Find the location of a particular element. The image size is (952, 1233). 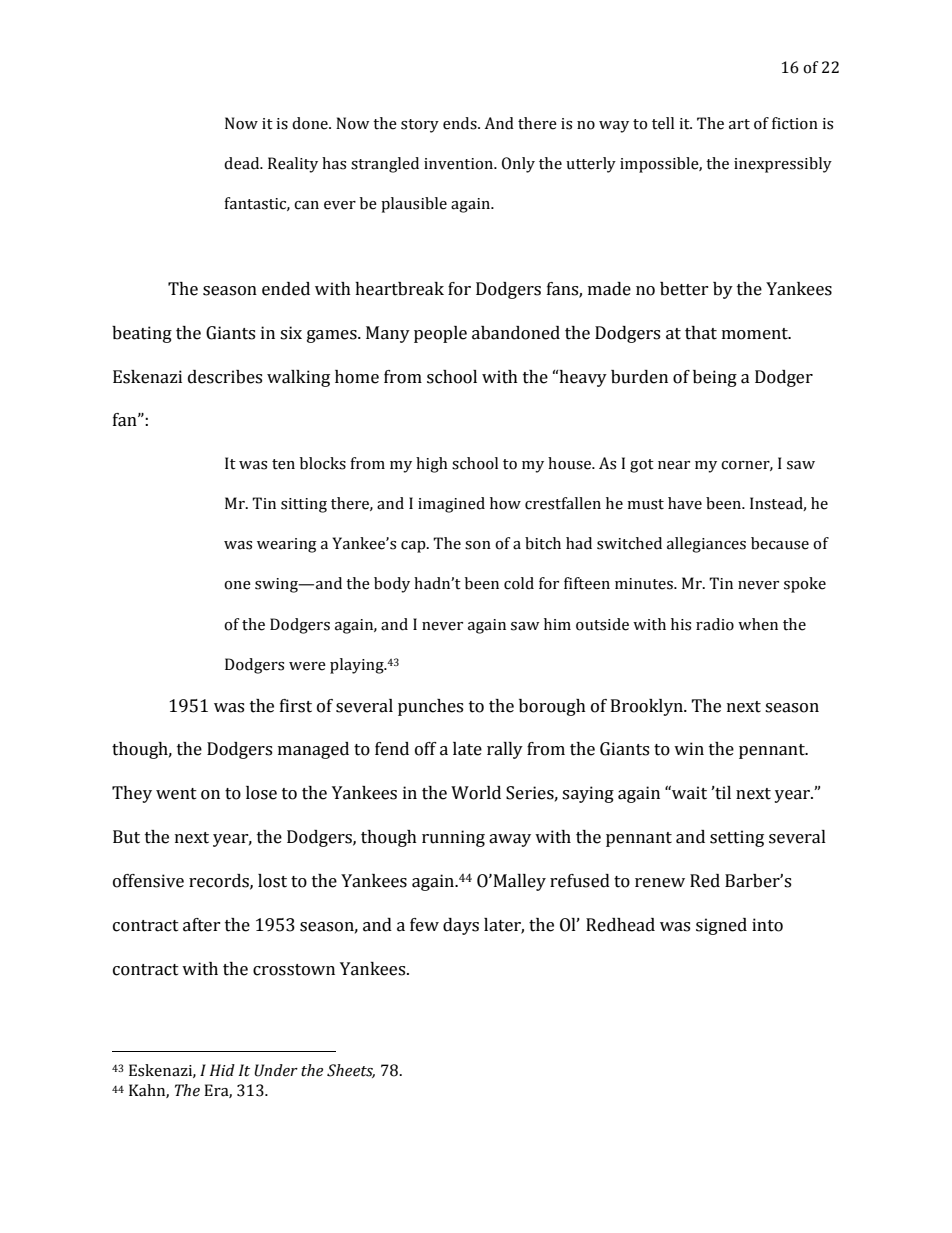

days is located at coordinates (461, 926).
